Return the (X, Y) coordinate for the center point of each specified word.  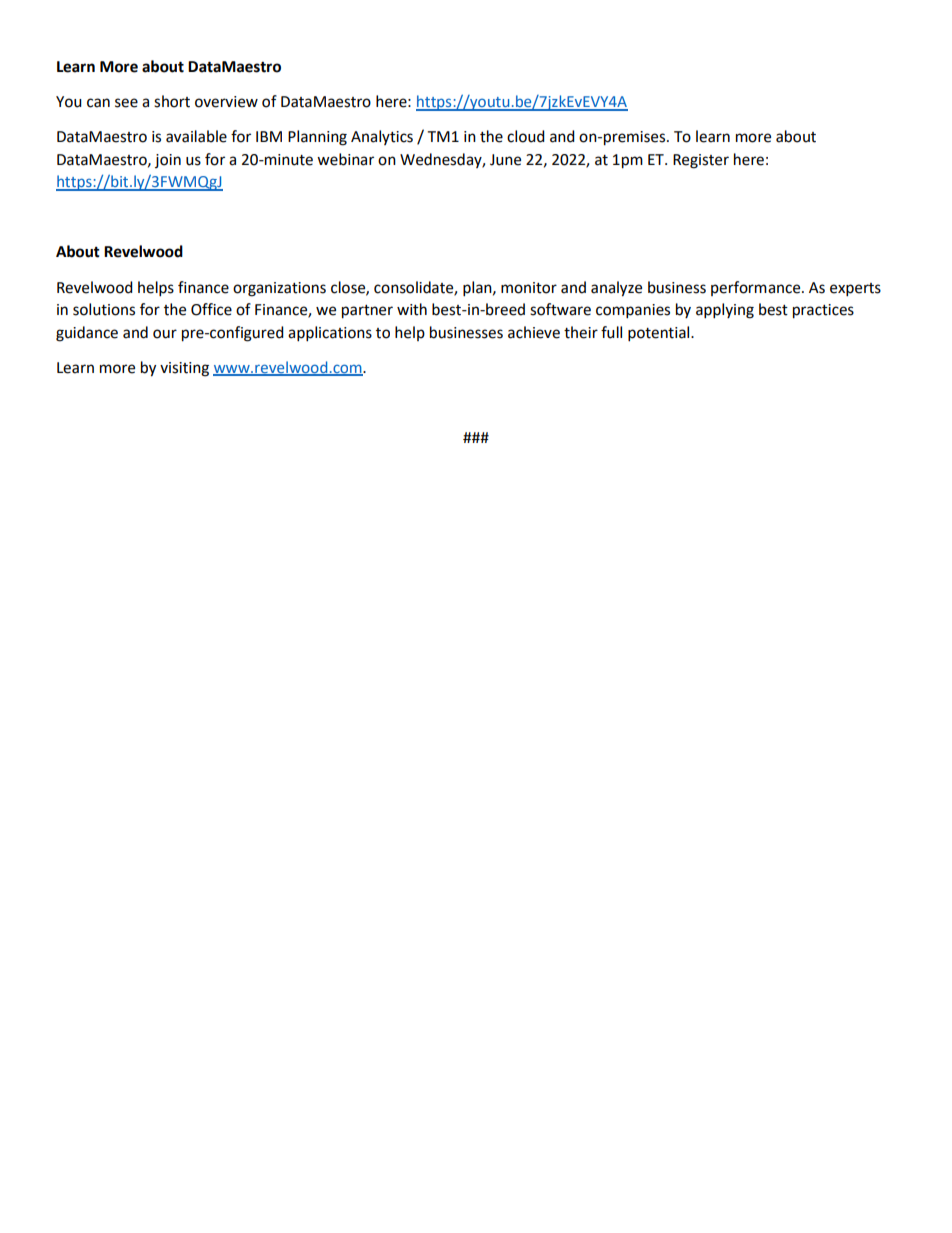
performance (757, 288)
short (172, 101)
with (412, 309)
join (168, 161)
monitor (529, 288)
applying (725, 311)
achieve (534, 332)
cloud (526, 136)
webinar (345, 159)
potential (660, 334)
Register (701, 161)
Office (211, 309)
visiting (184, 369)
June (505, 160)
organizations (279, 289)
